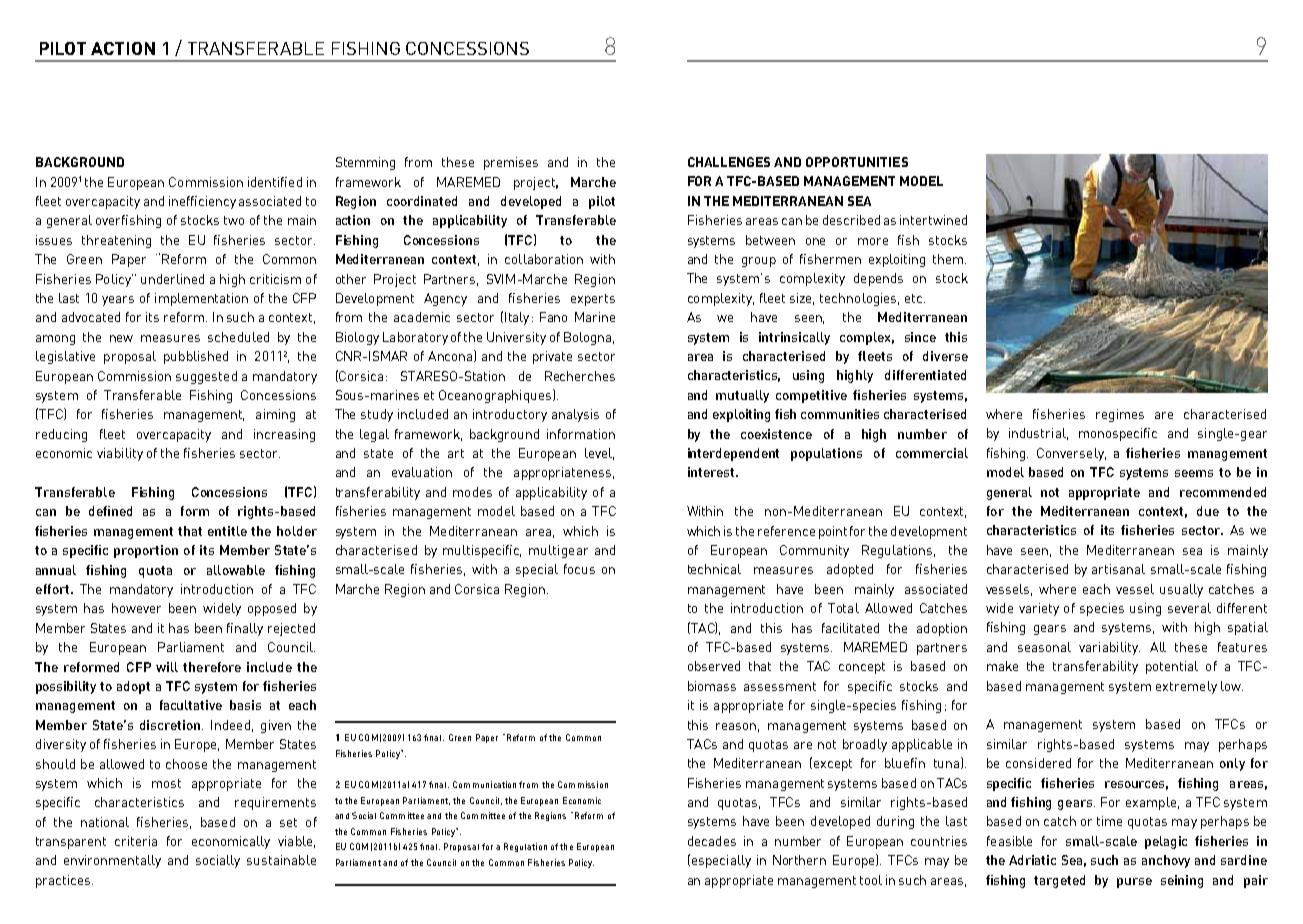  I want to click on reference, so click(786, 531).
